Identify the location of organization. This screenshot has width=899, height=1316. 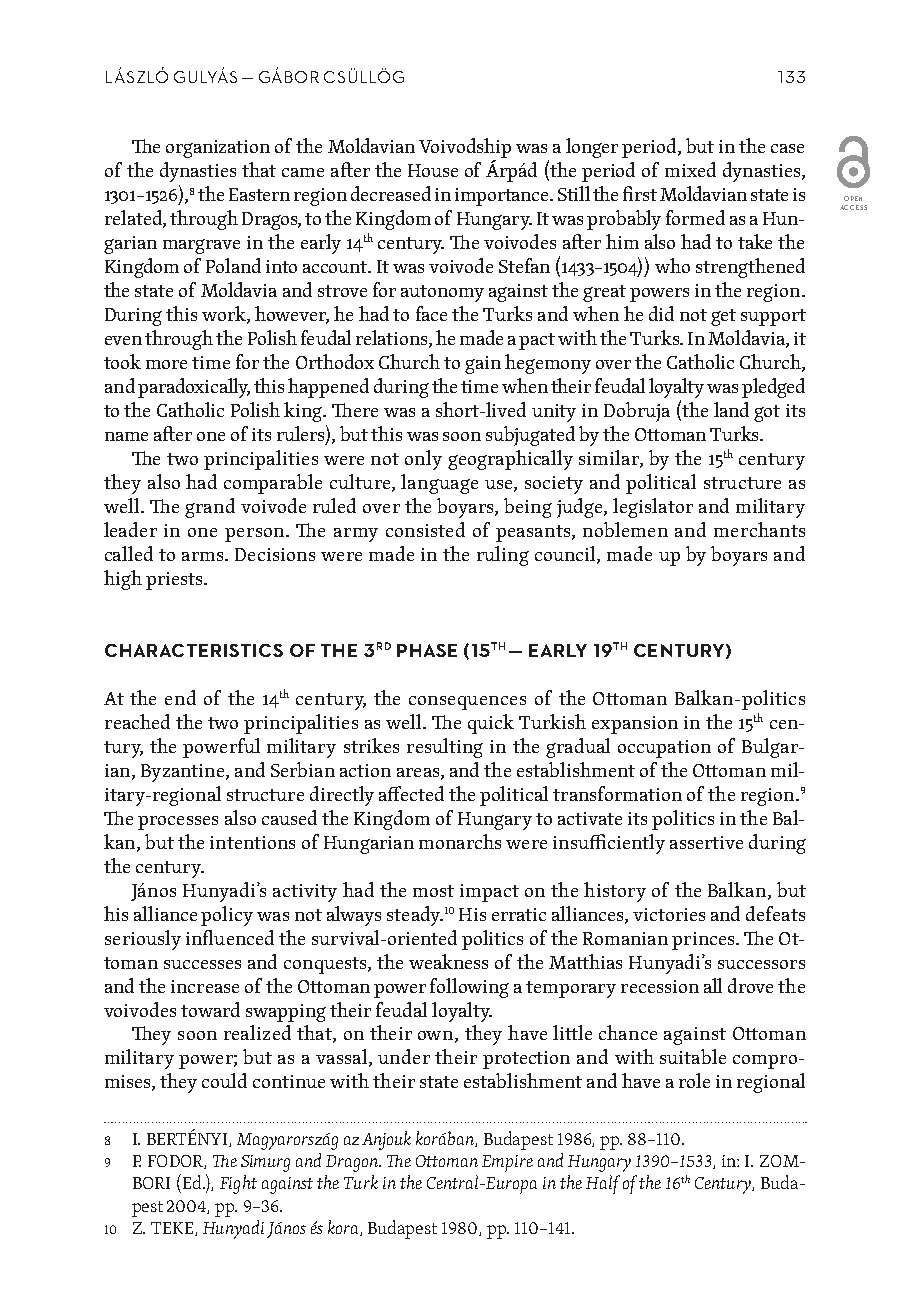
(218, 149).
